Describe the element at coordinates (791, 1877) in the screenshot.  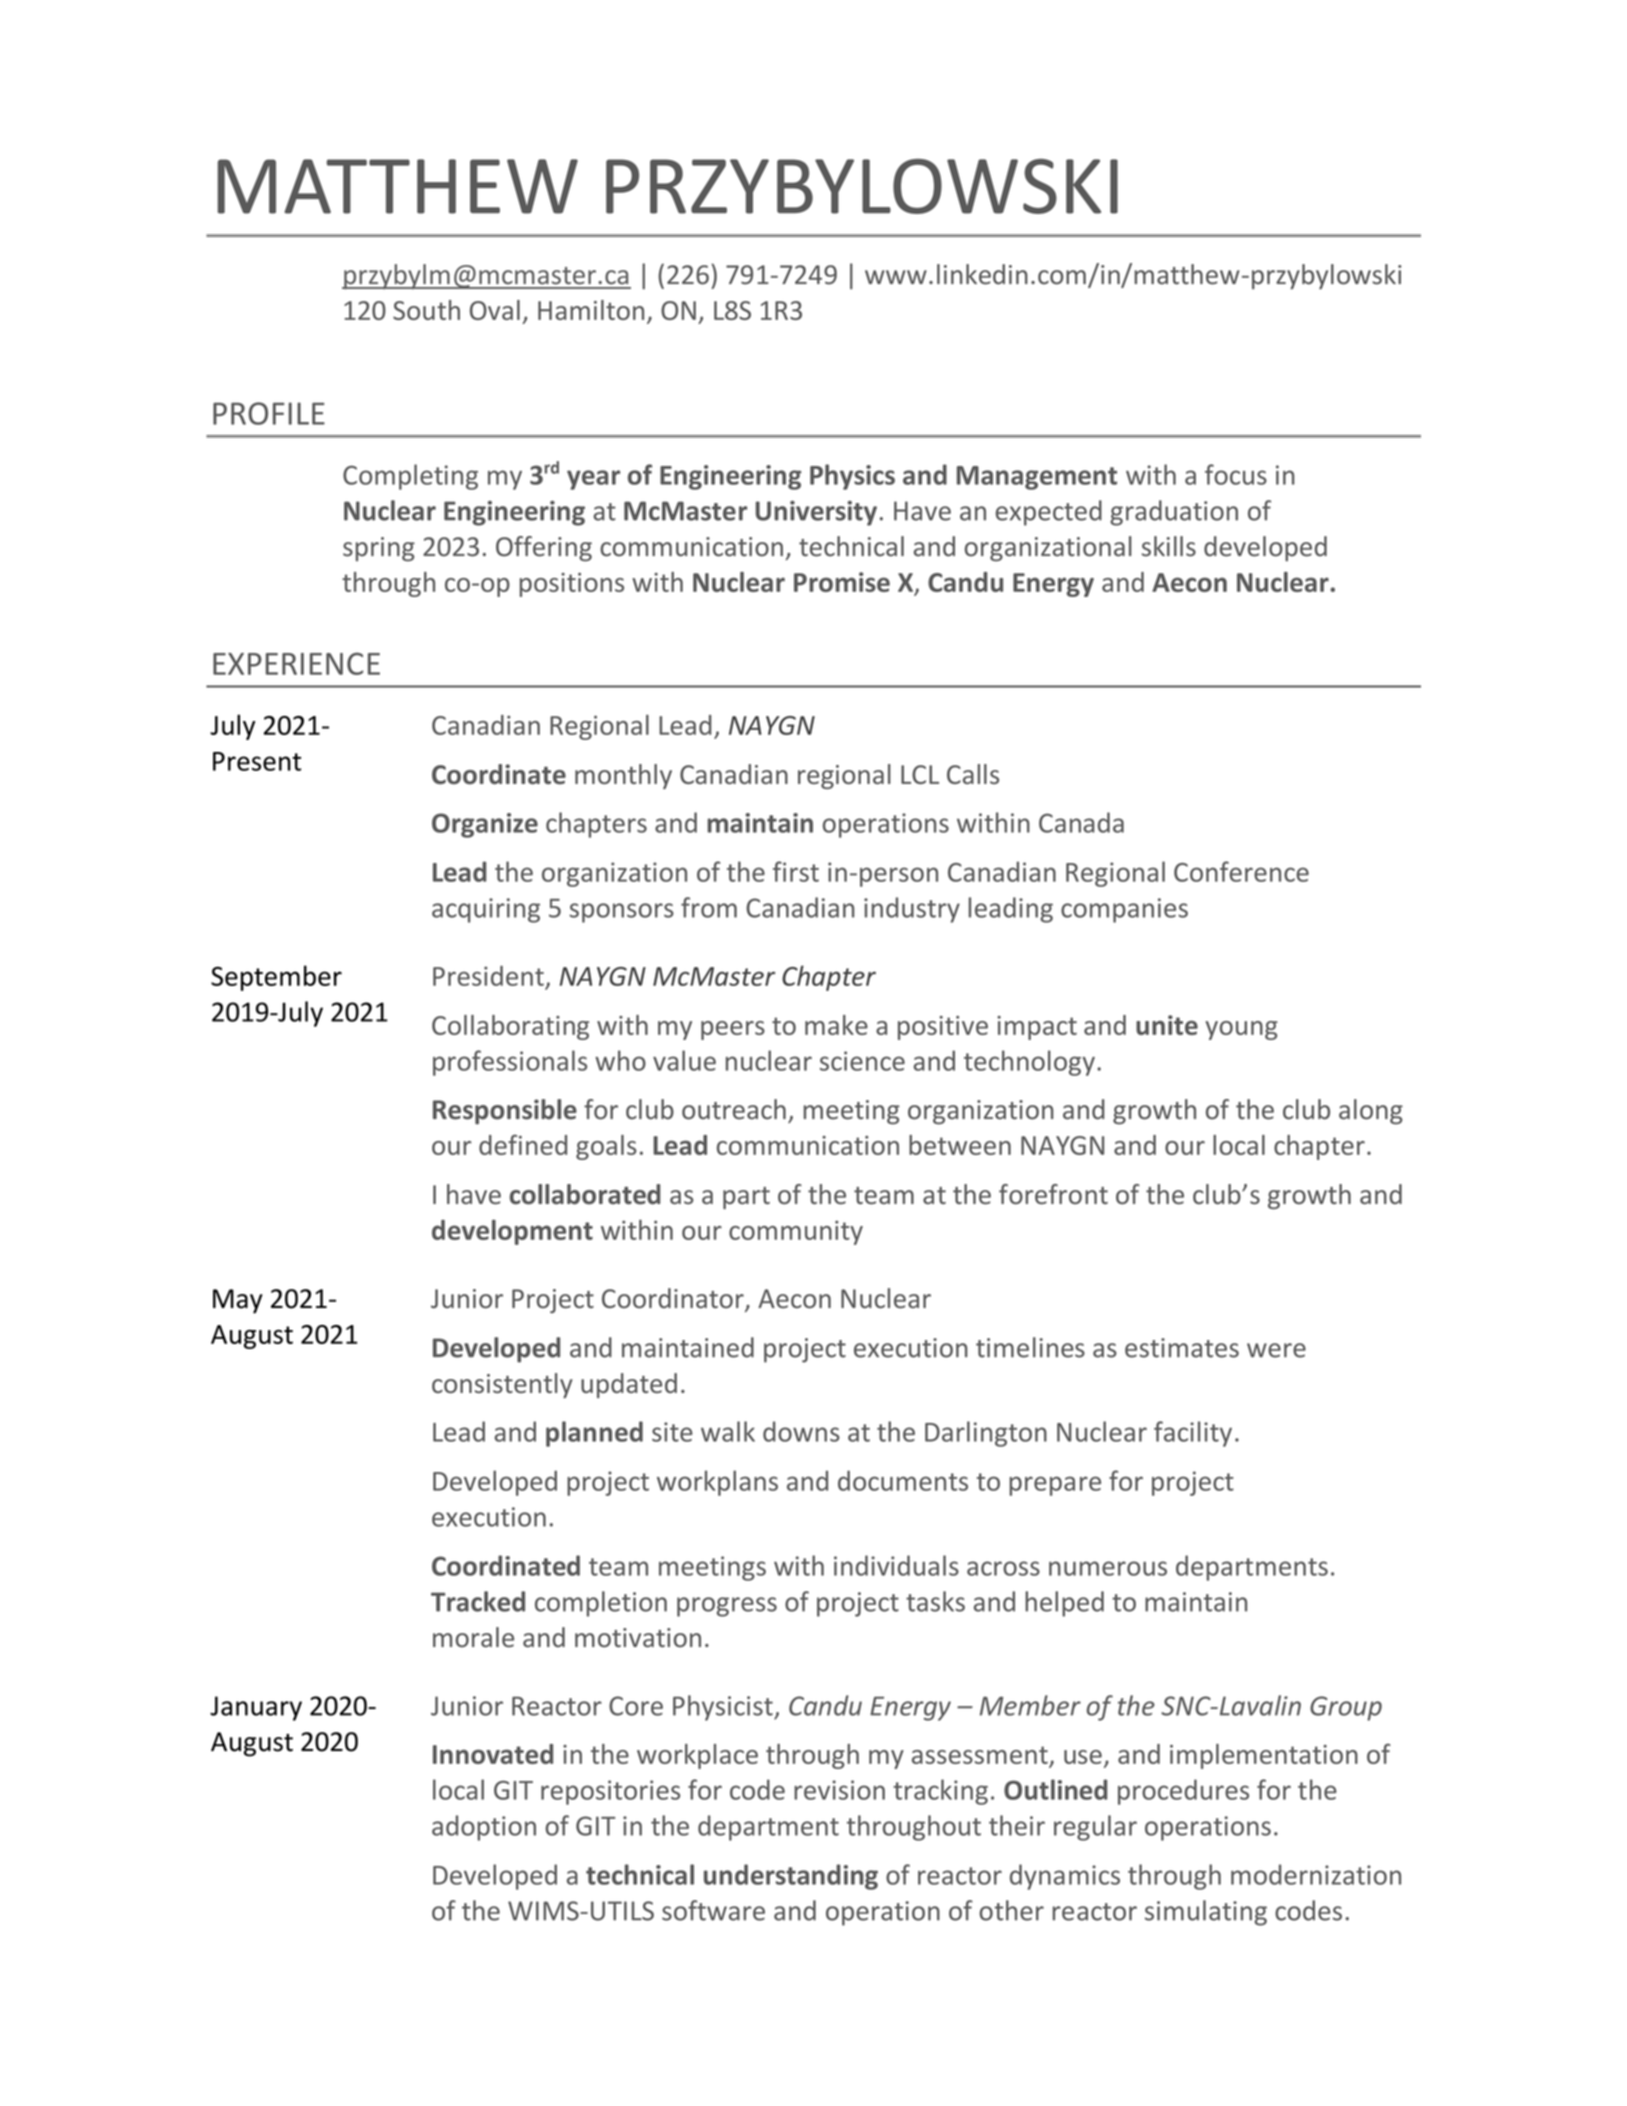
I see `understanding` at that location.
